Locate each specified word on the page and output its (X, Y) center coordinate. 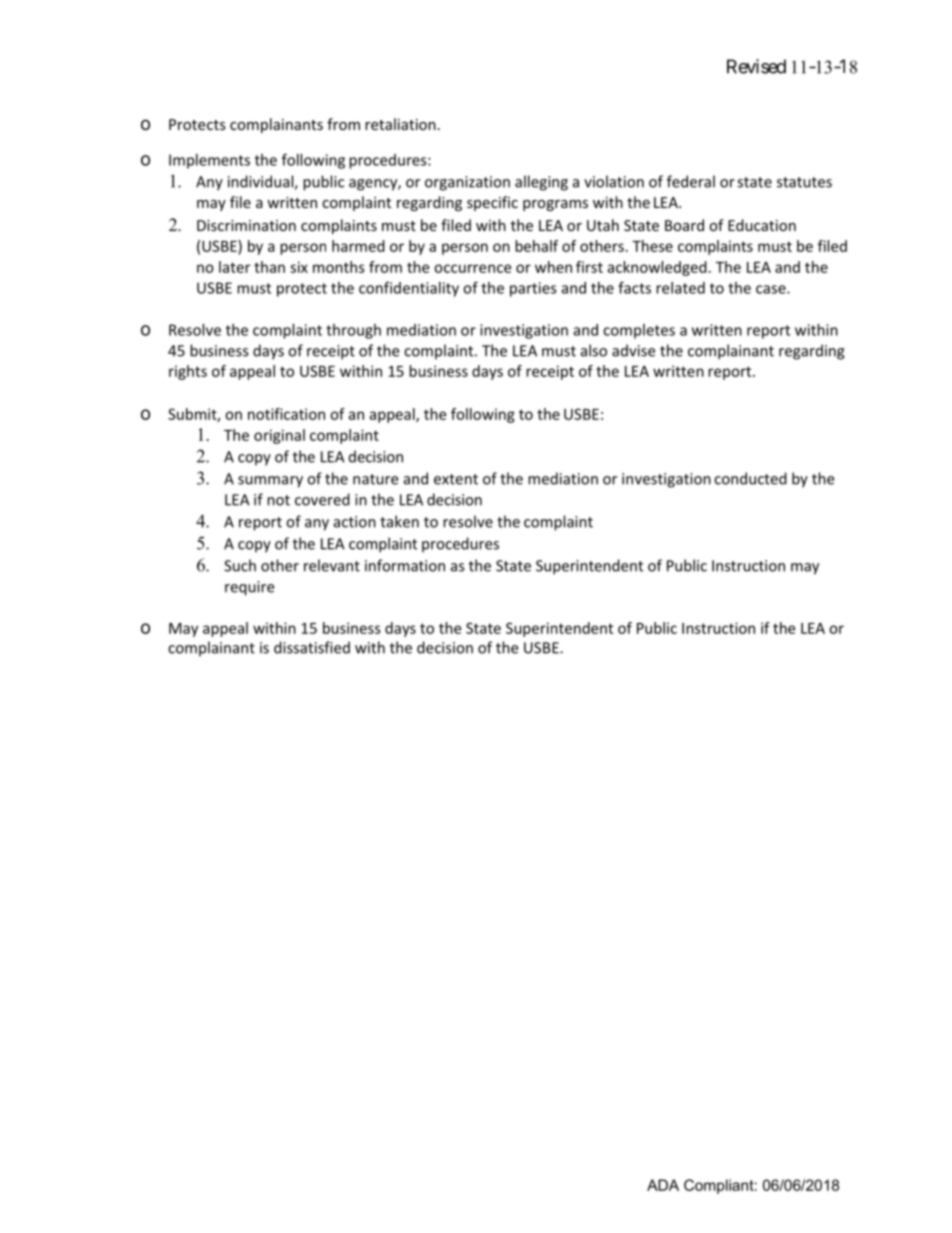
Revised (756, 66)
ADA (663, 1185)
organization (467, 183)
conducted (750, 478)
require (249, 588)
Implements (209, 161)
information (405, 565)
